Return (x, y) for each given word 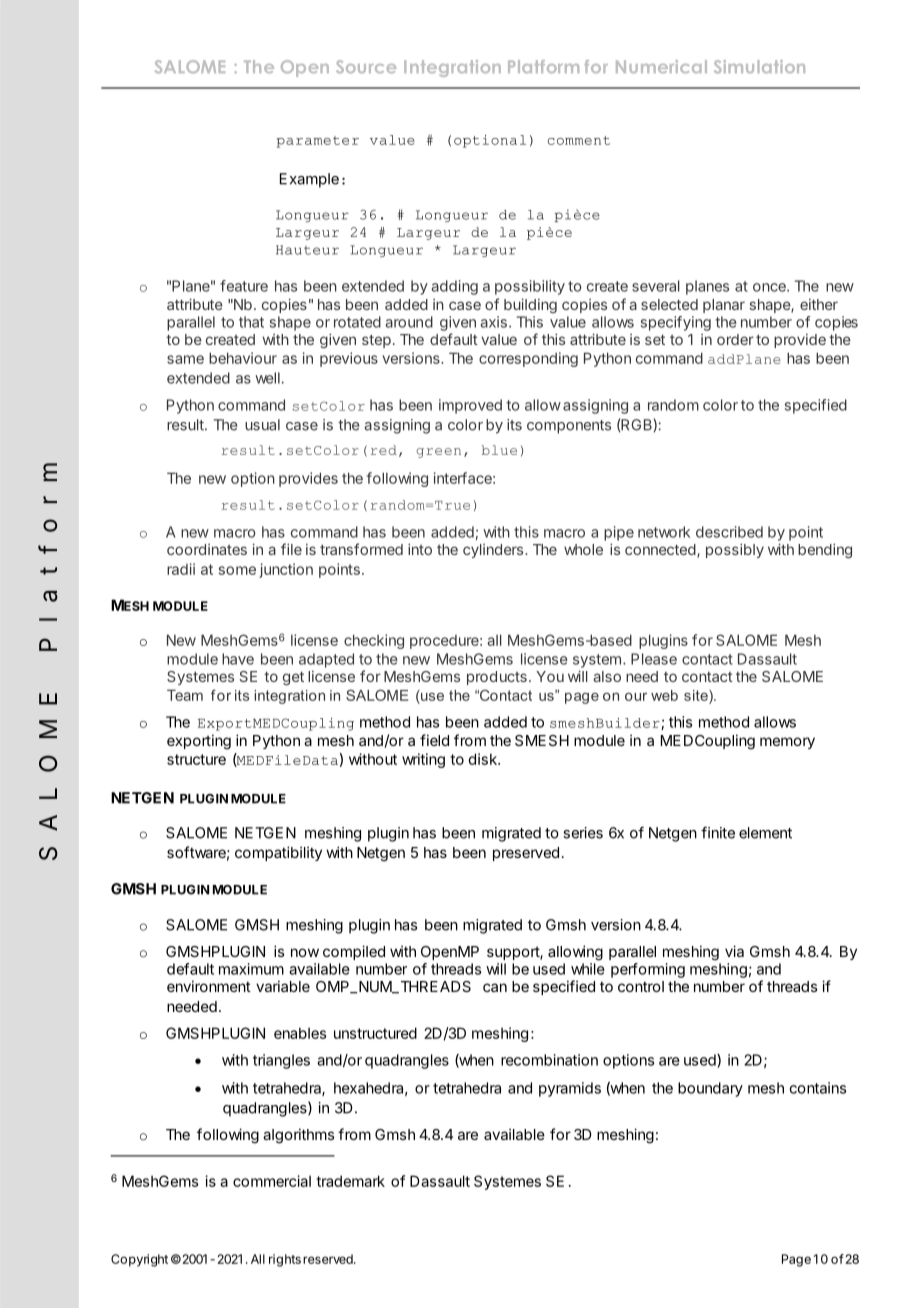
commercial (272, 1181)
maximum (251, 969)
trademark (350, 1181)
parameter (317, 142)
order (735, 339)
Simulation (759, 67)
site (697, 695)
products (497, 678)
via (734, 951)
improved (470, 406)
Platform (543, 66)
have (238, 659)
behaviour (243, 358)
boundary (710, 1089)
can (495, 987)
